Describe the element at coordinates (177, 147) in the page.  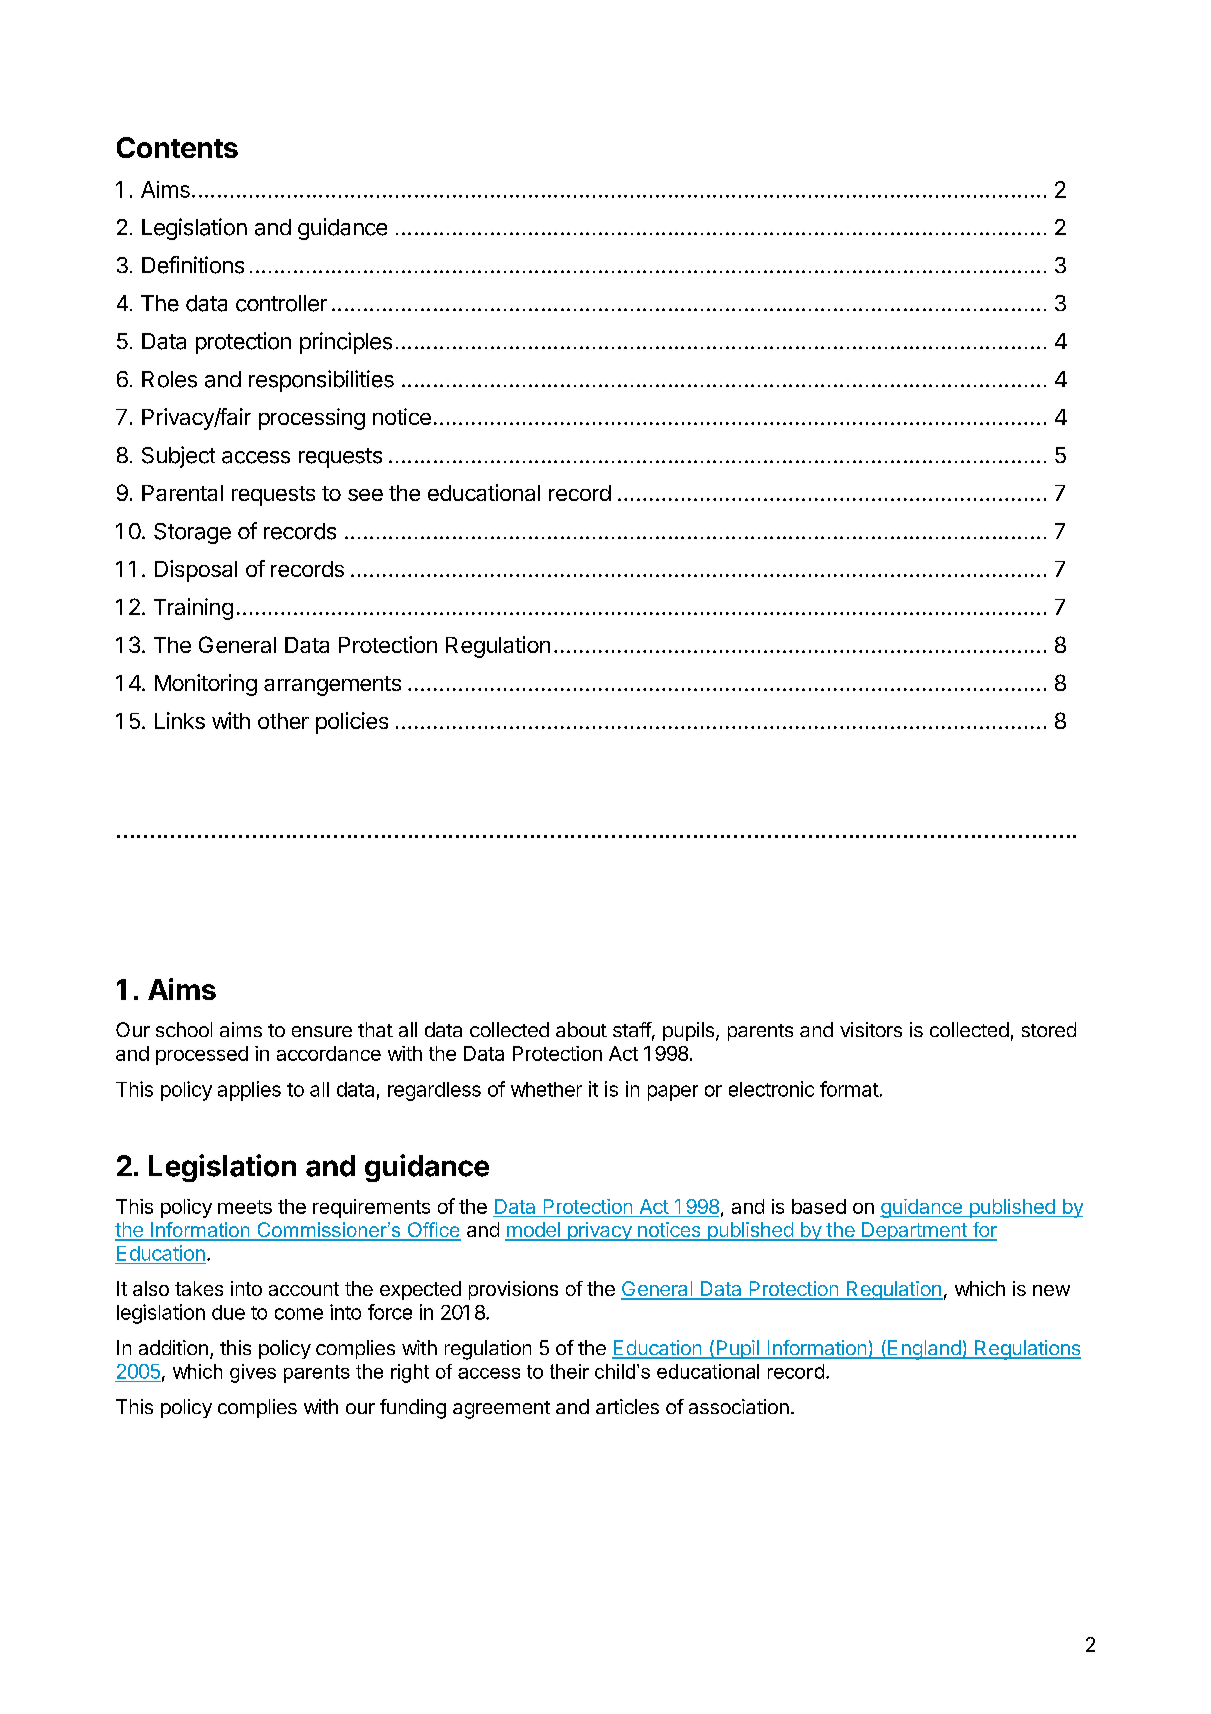
I see `Contents` at that location.
